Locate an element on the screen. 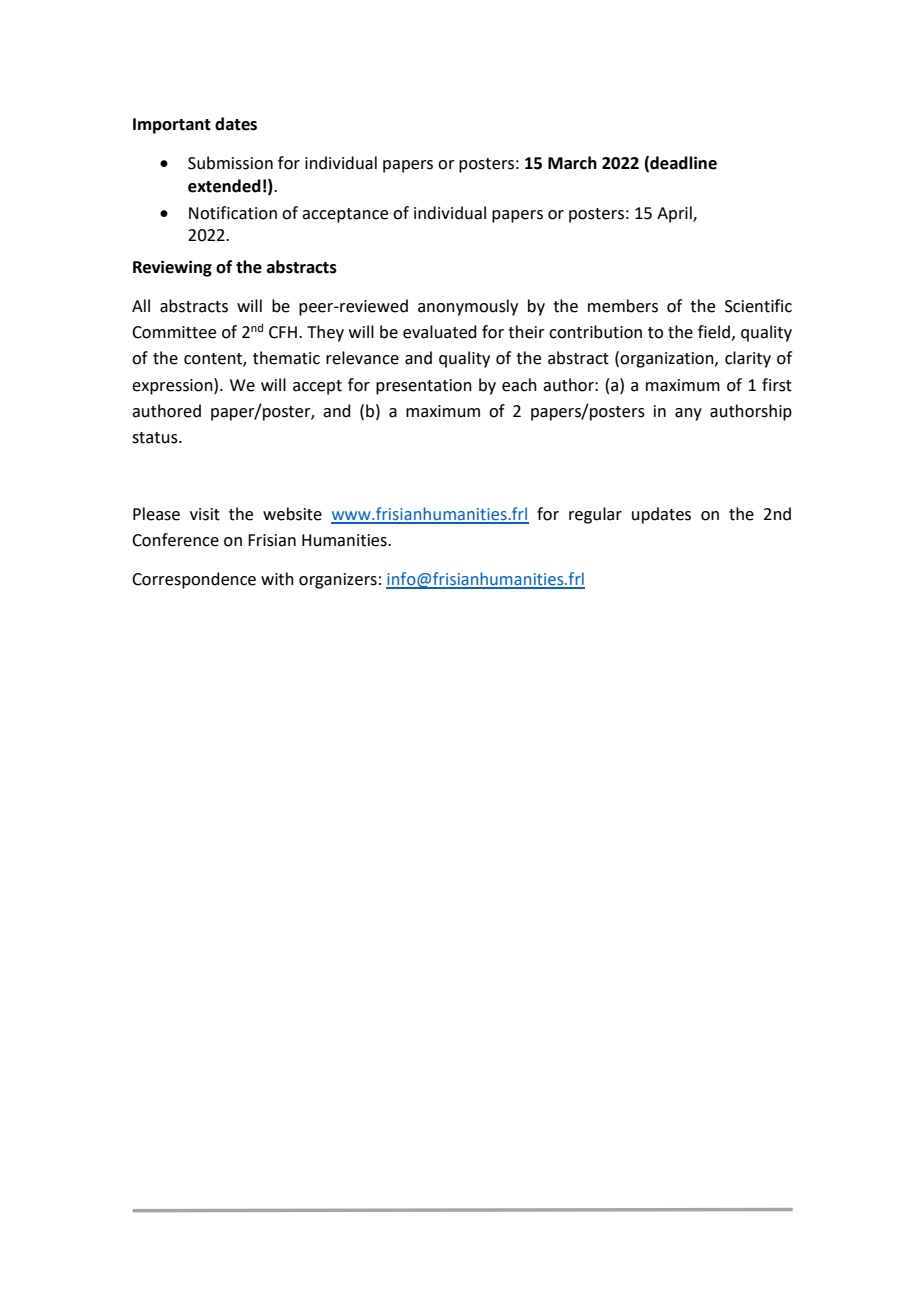  Reviewing is located at coordinates (172, 268).
